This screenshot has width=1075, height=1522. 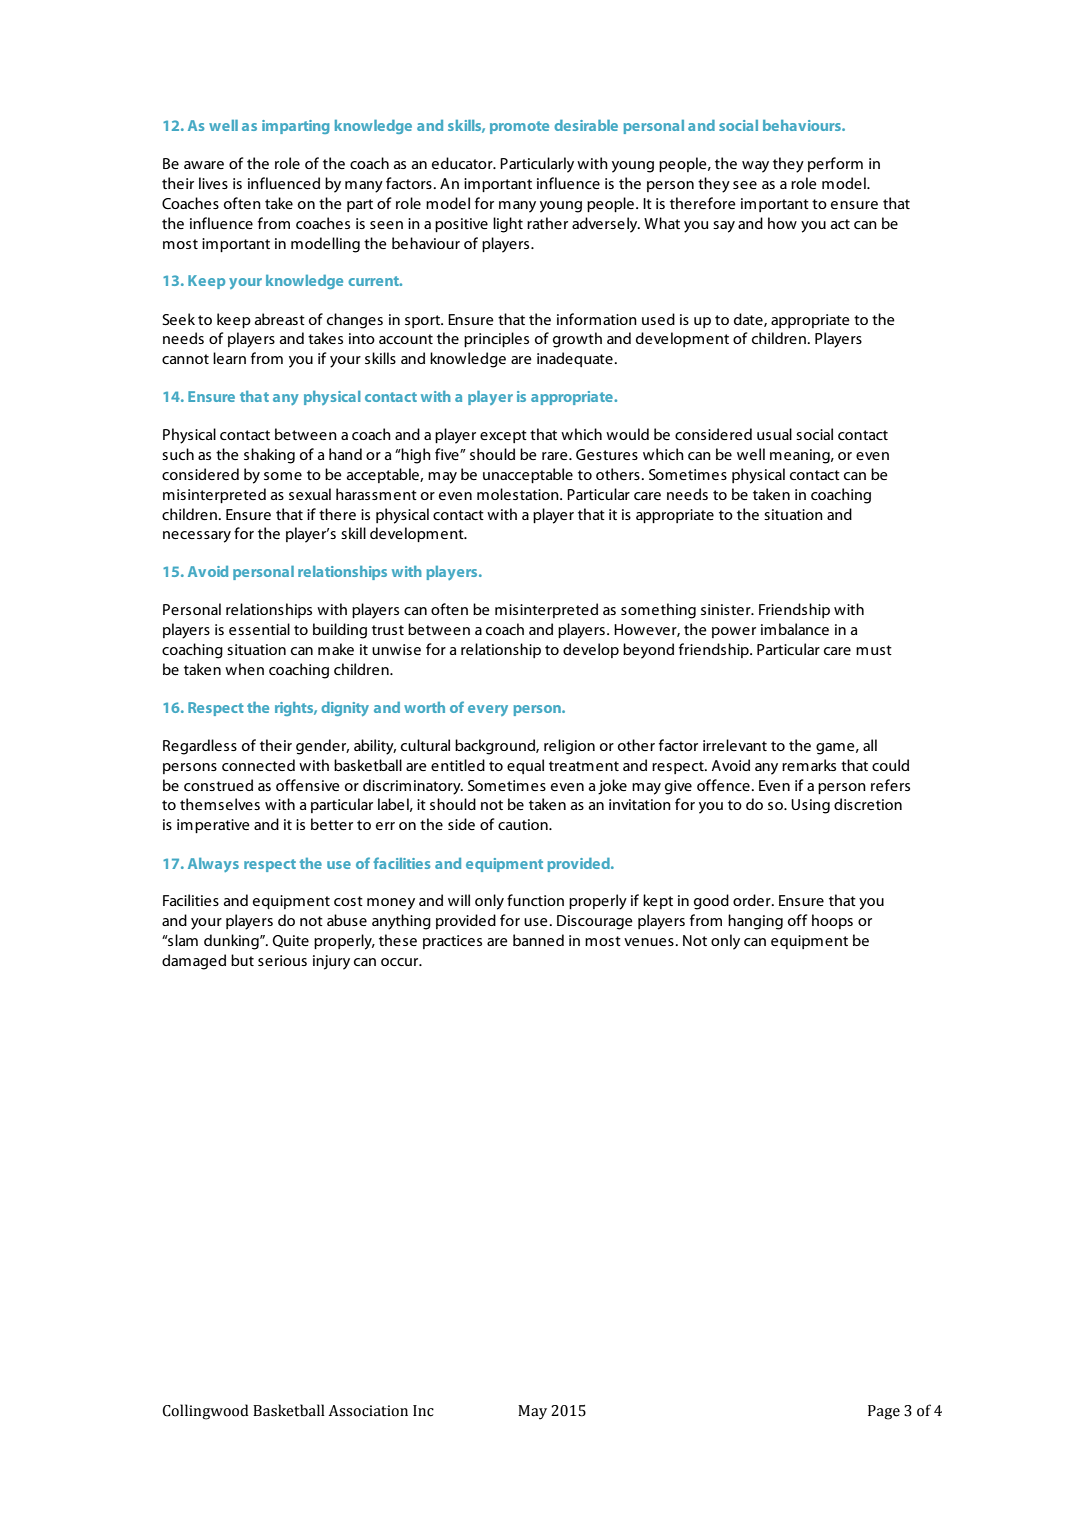 What do you see at coordinates (538, 940) in the screenshot?
I see `banned` at bounding box center [538, 940].
